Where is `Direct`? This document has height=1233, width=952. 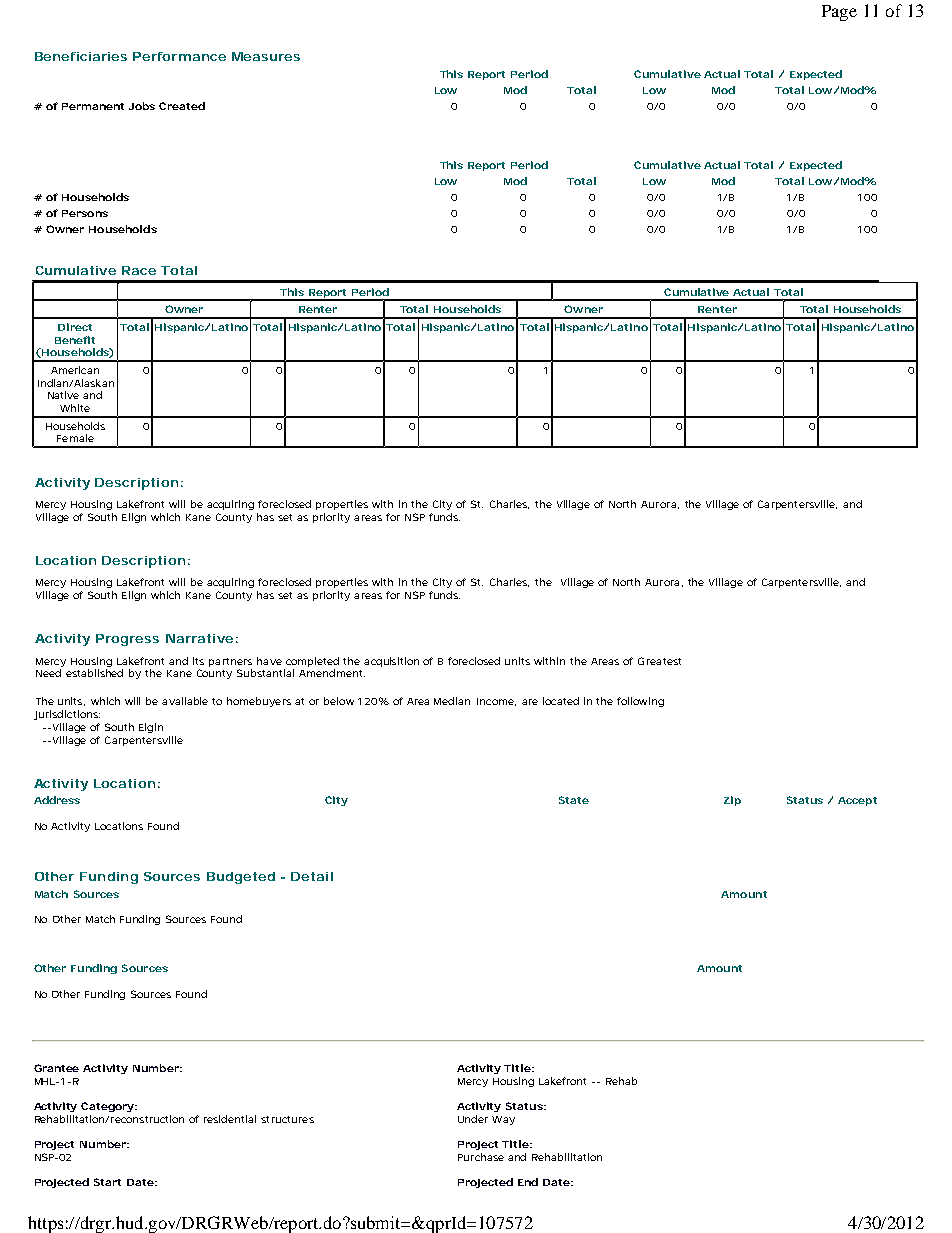 Direct is located at coordinates (75, 327).
